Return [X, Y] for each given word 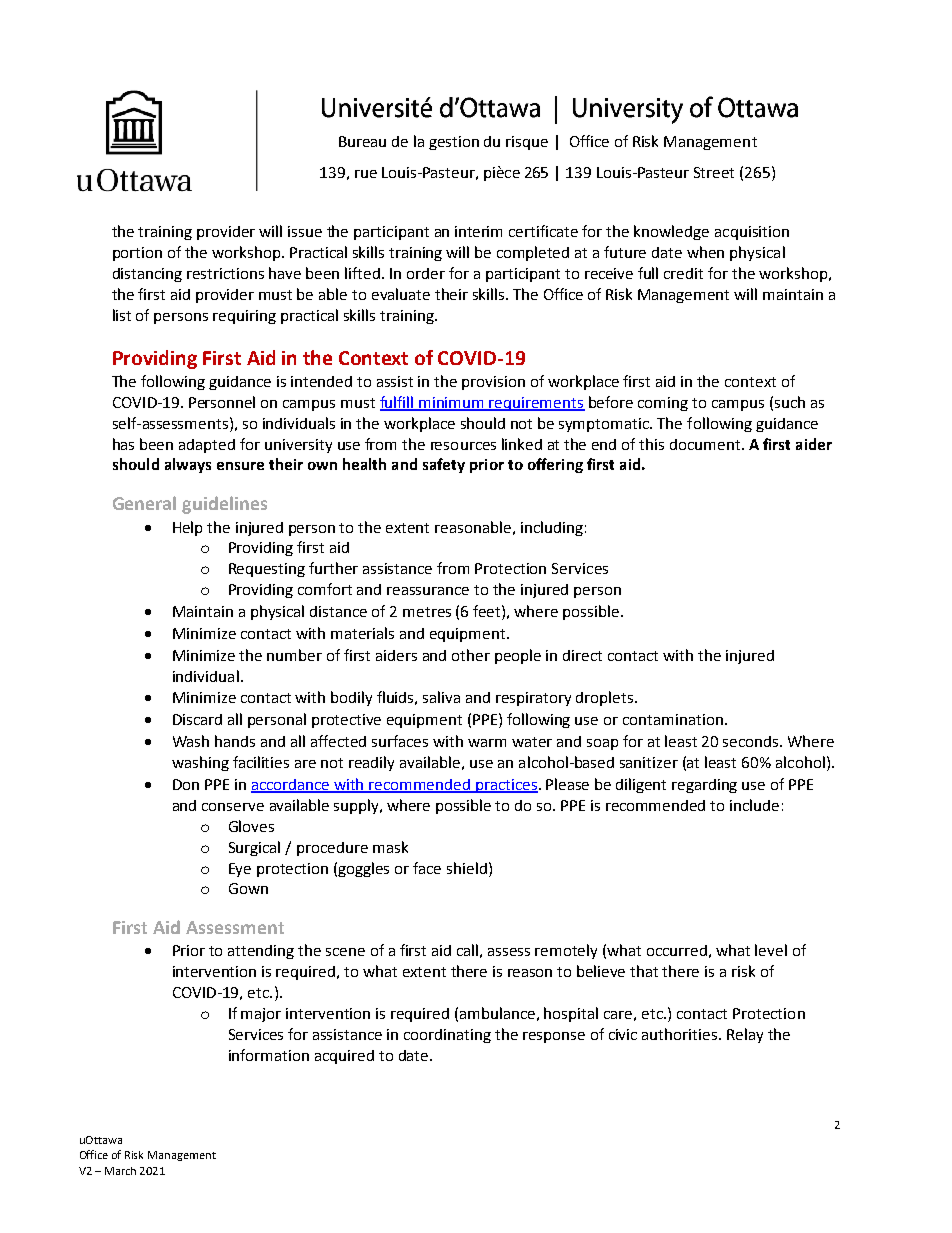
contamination [673, 719]
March [120, 1171]
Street [714, 172]
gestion [454, 143]
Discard [197, 719]
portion [137, 254]
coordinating [447, 1036]
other [471, 655]
